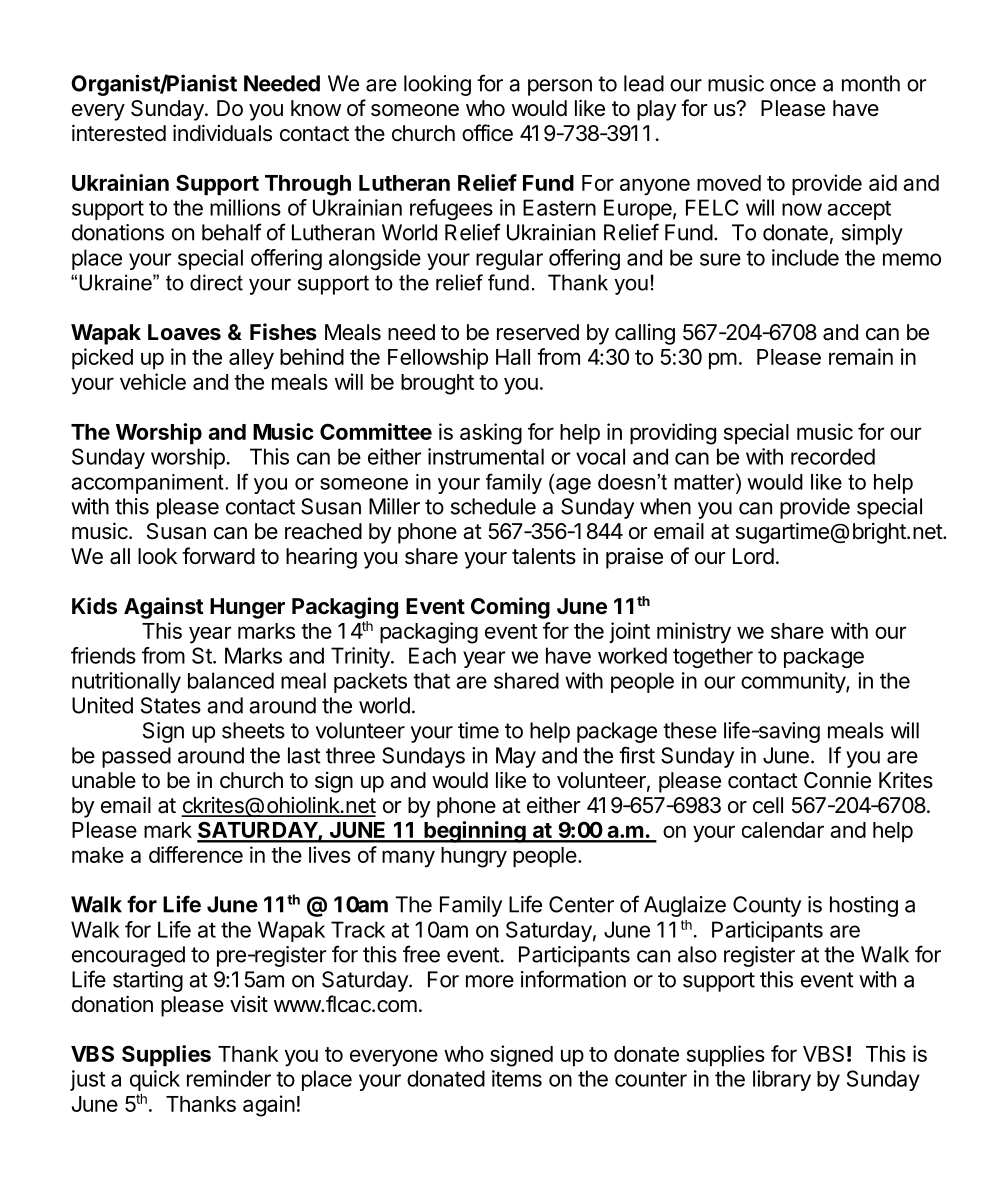 The image size is (991, 1204). What do you see at coordinates (487, 132) in the image?
I see `office` at bounding box center [487, 132].
